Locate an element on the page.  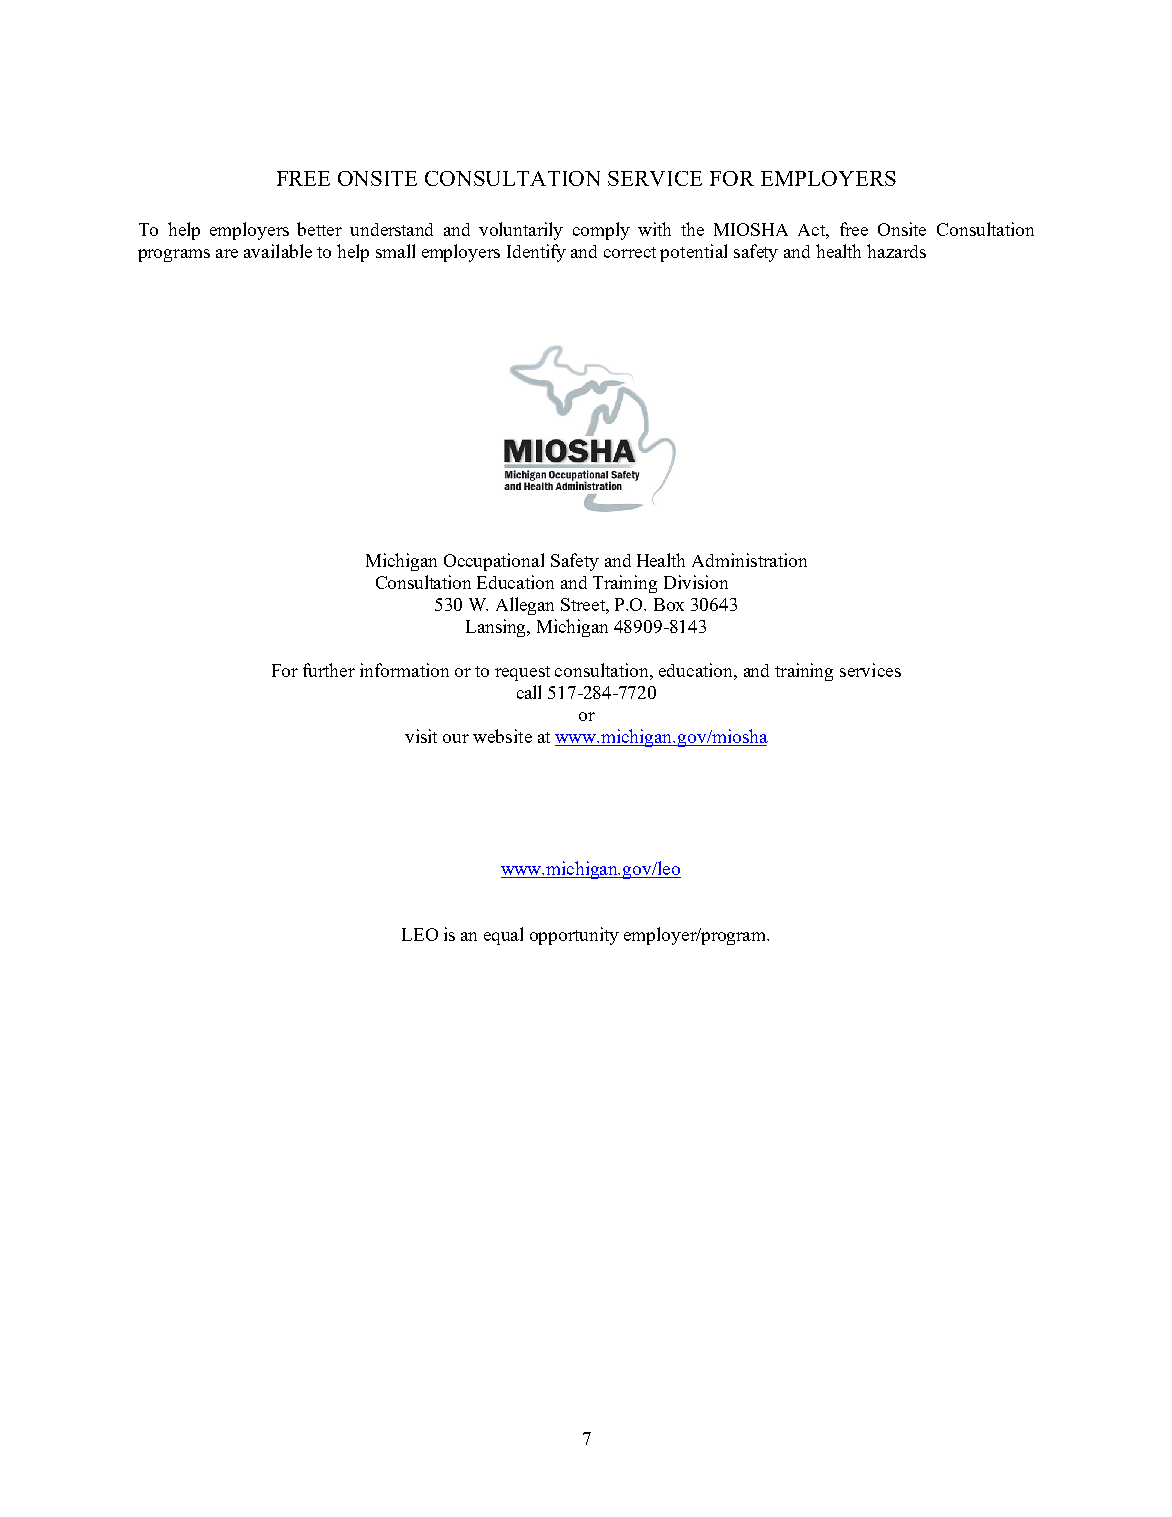
further is located at coordinates (329, 670).
